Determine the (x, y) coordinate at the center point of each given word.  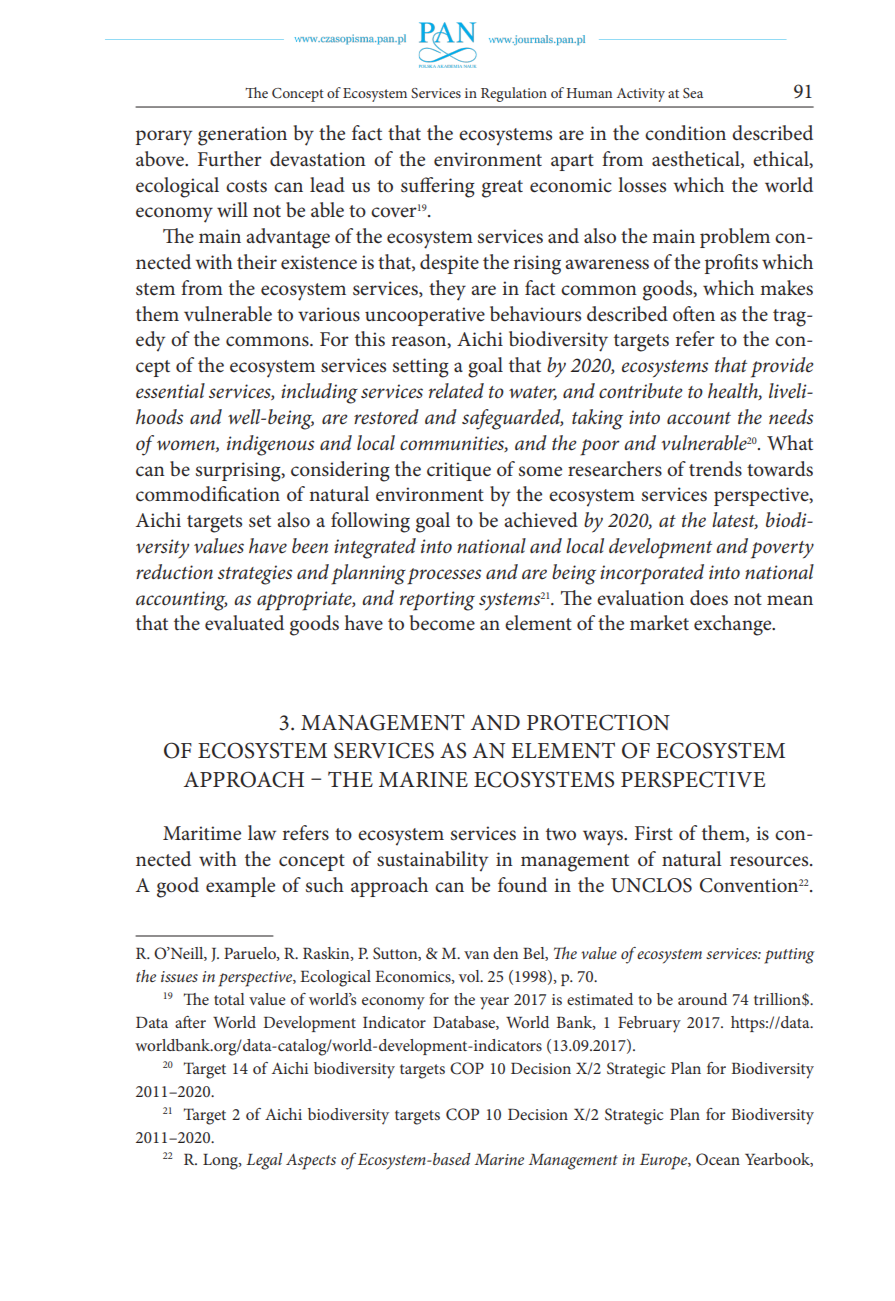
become (442, 623)
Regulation (514, 94)
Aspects (311, 1162)
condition (685, 133)
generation (242, 136)
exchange (734, 625)
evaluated (244, 623)
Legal (264, 1161)
